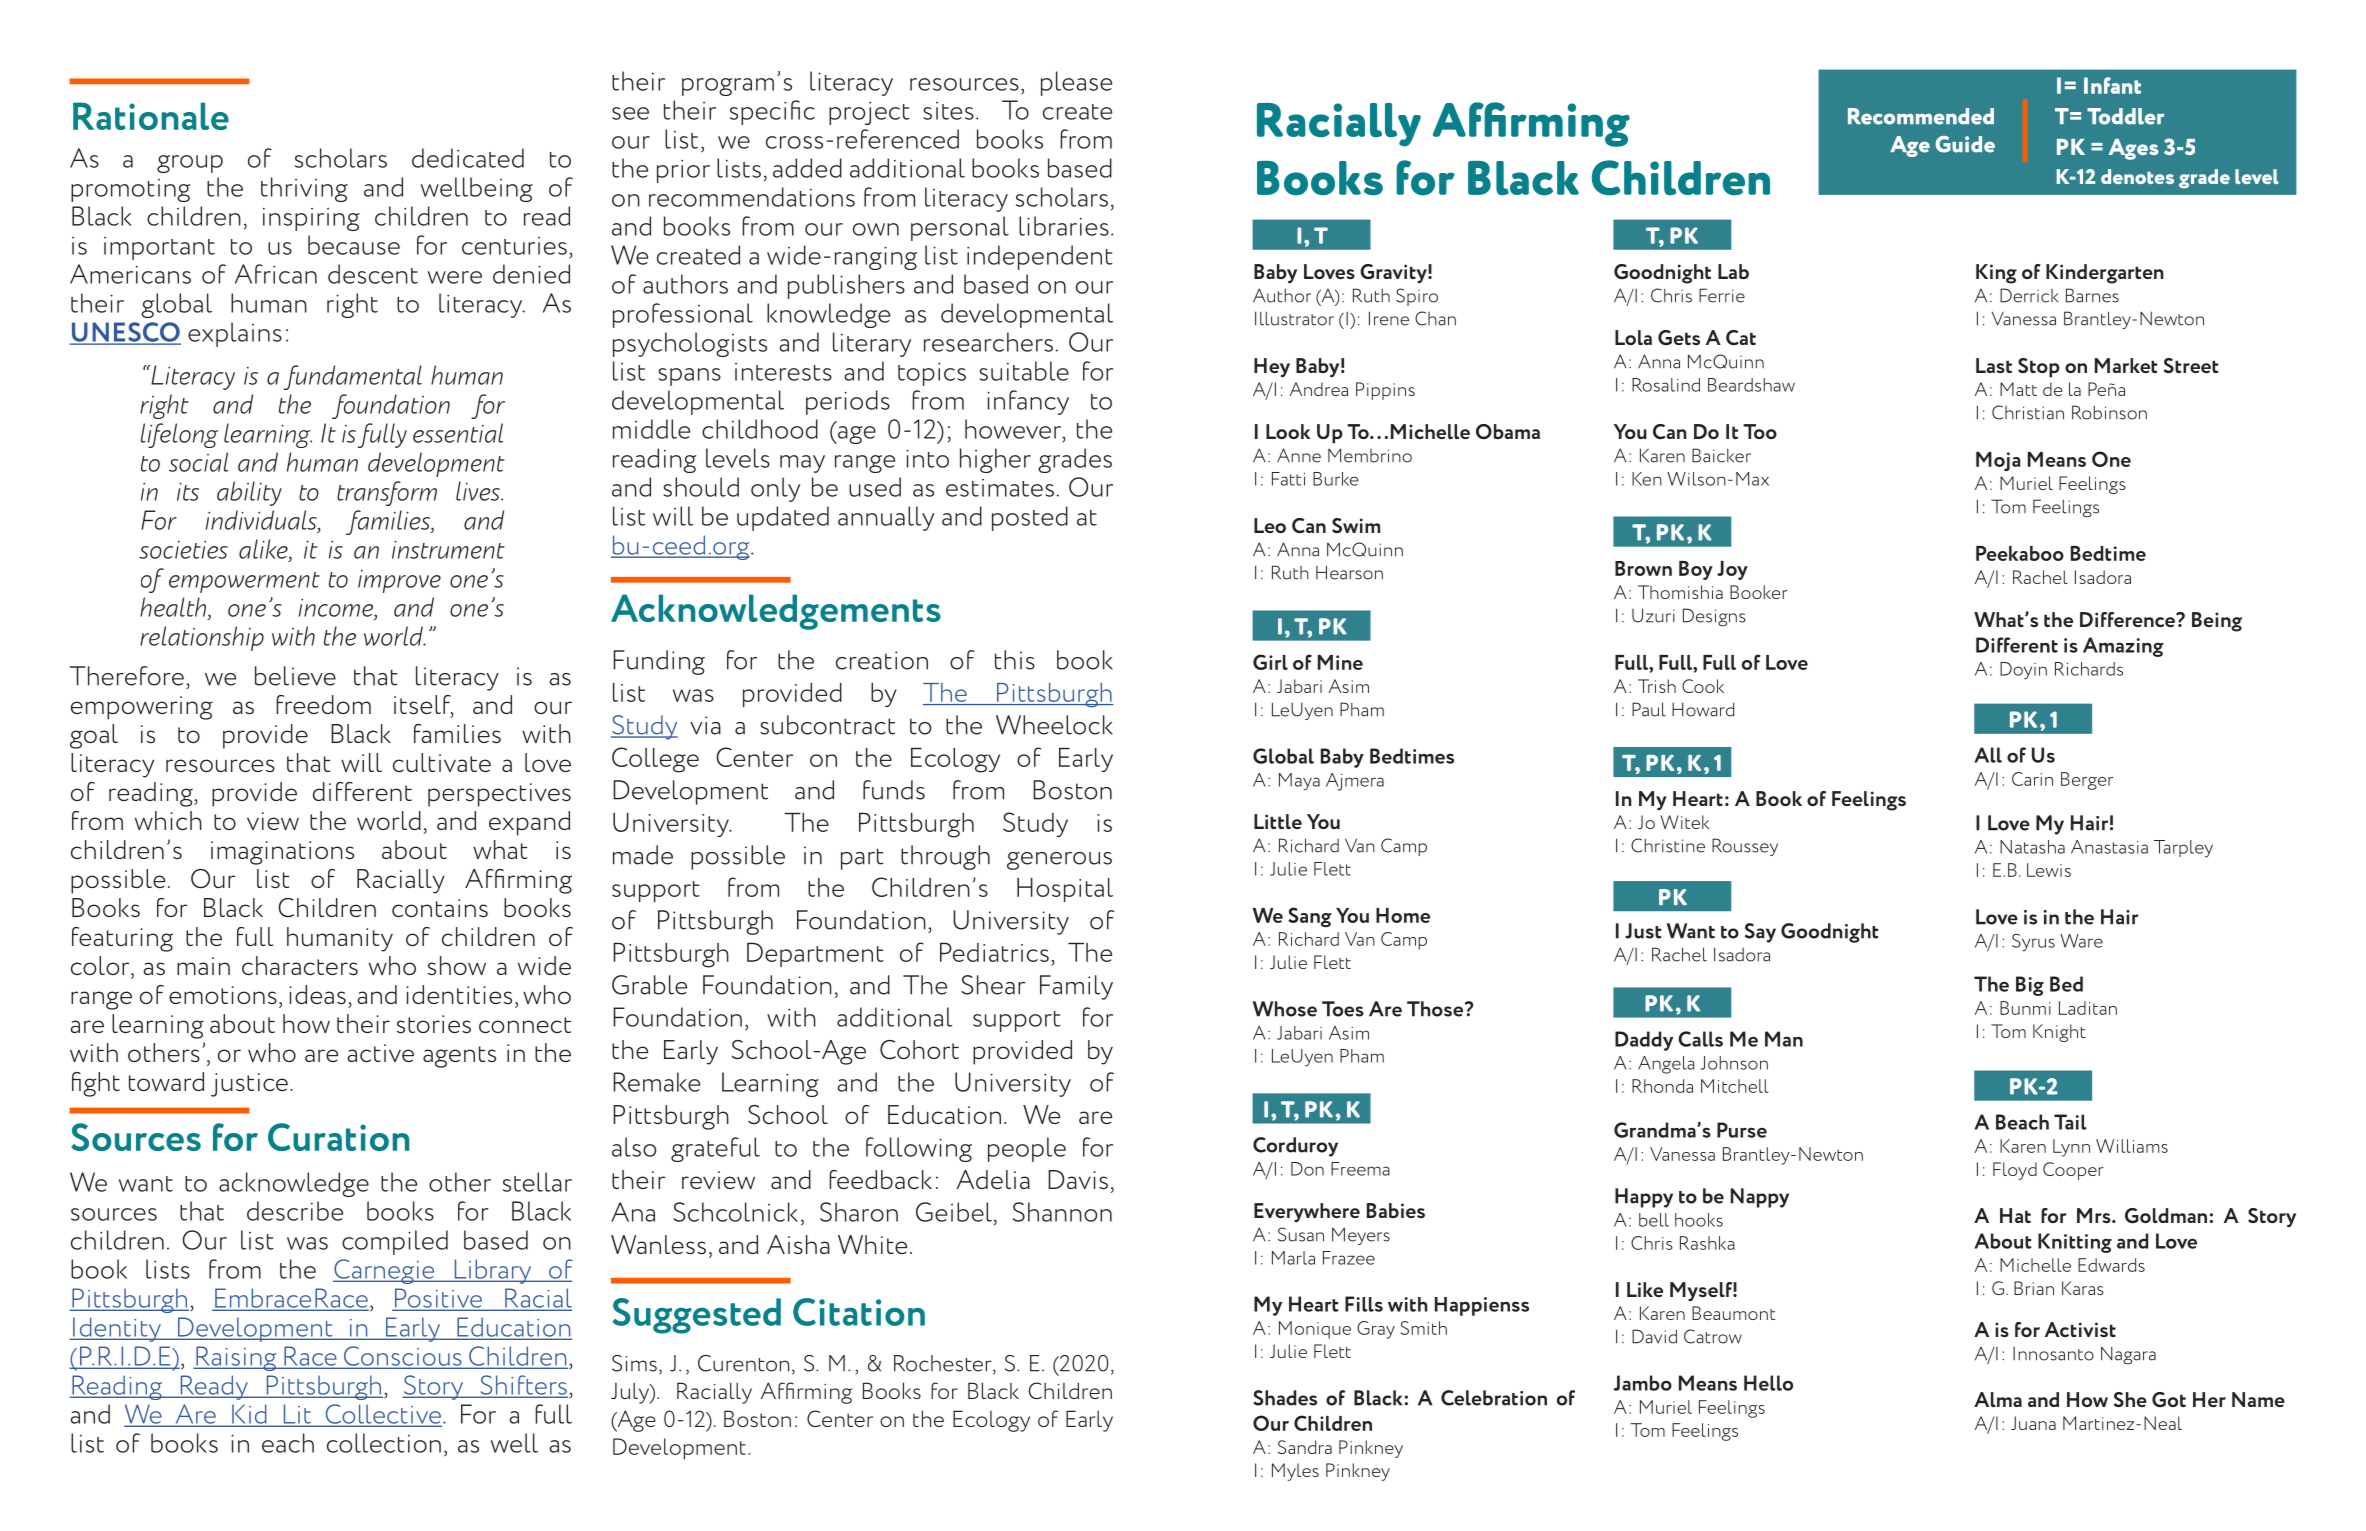 This page has height=1531, width=2366. I want to click on cultivate, so click(442, 762).
